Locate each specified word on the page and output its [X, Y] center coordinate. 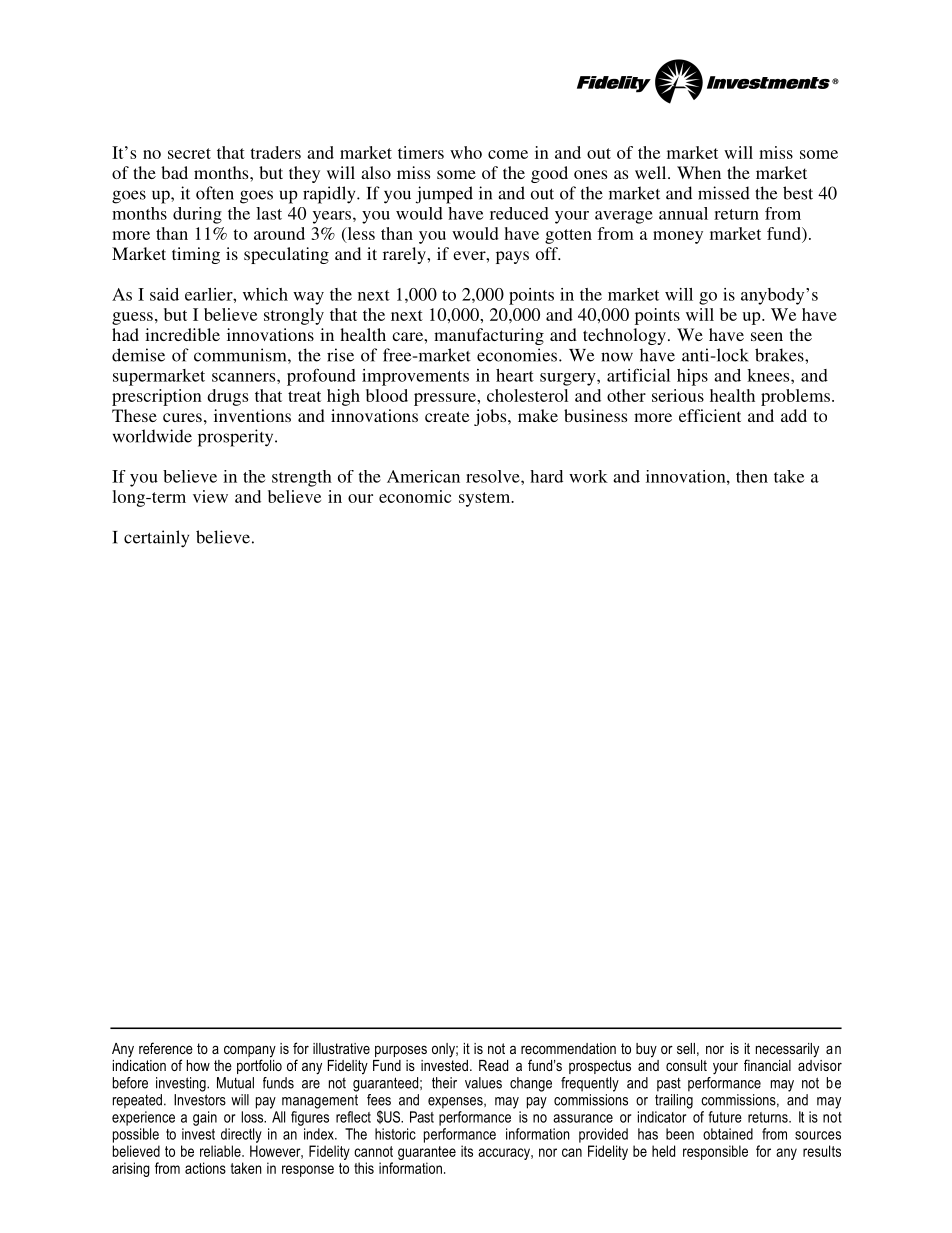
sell [686, 1048]
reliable [221, 1151]
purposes [401, 1051]
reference [166, 1048]
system [486, 499]
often [215, 193]
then [752, 476]
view [210, 496]
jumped [444, 195]
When [699, 172]
